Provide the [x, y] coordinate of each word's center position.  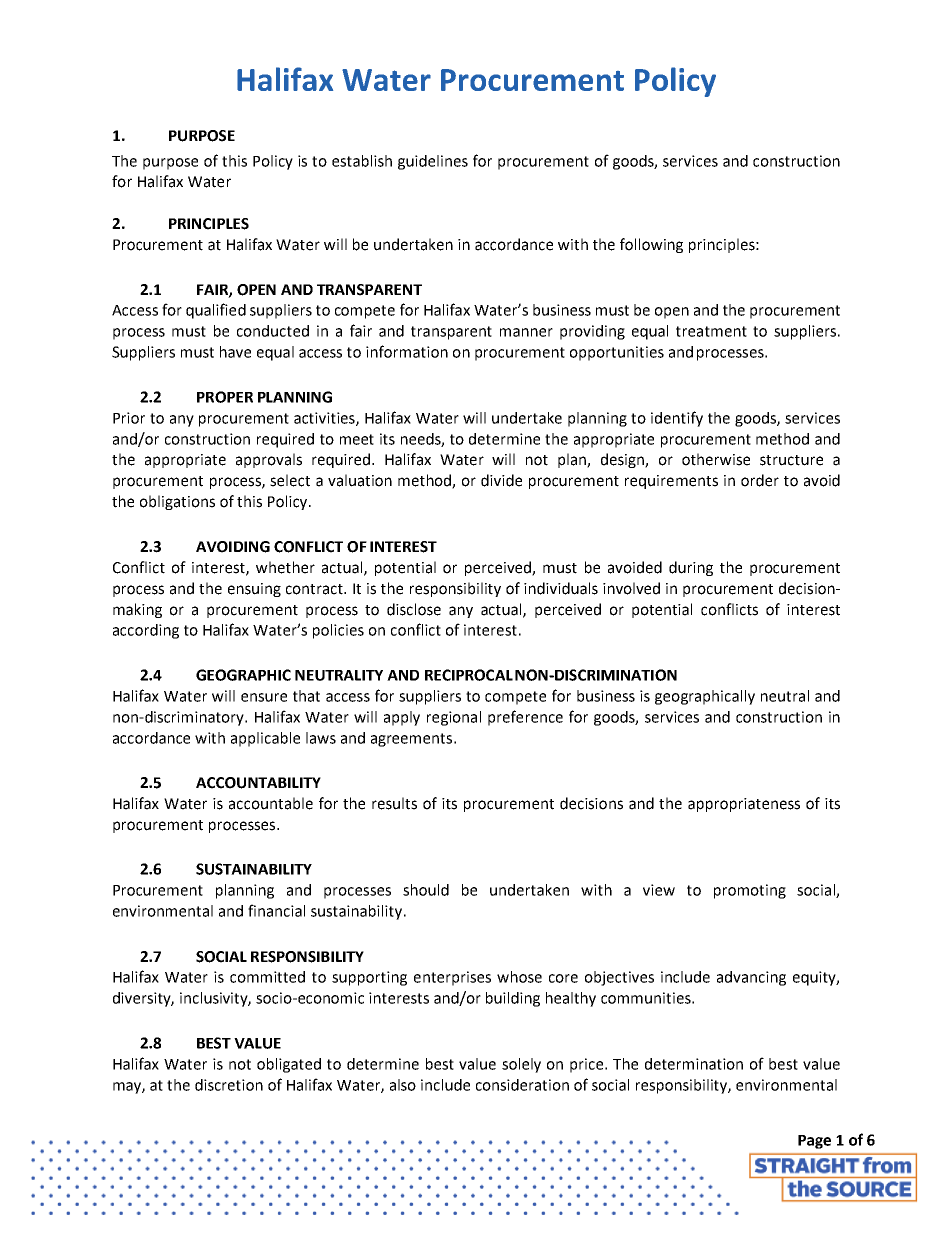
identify [677, 419]
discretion [229, 1085]
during [691, 568]
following [651, 245]
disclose [414, 609]
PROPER [225, 397]
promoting [750, 891]
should [426, 890]
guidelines [433, 162]
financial [276, 910]
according [146, 631]
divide [501, 480]
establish [362, 161]
